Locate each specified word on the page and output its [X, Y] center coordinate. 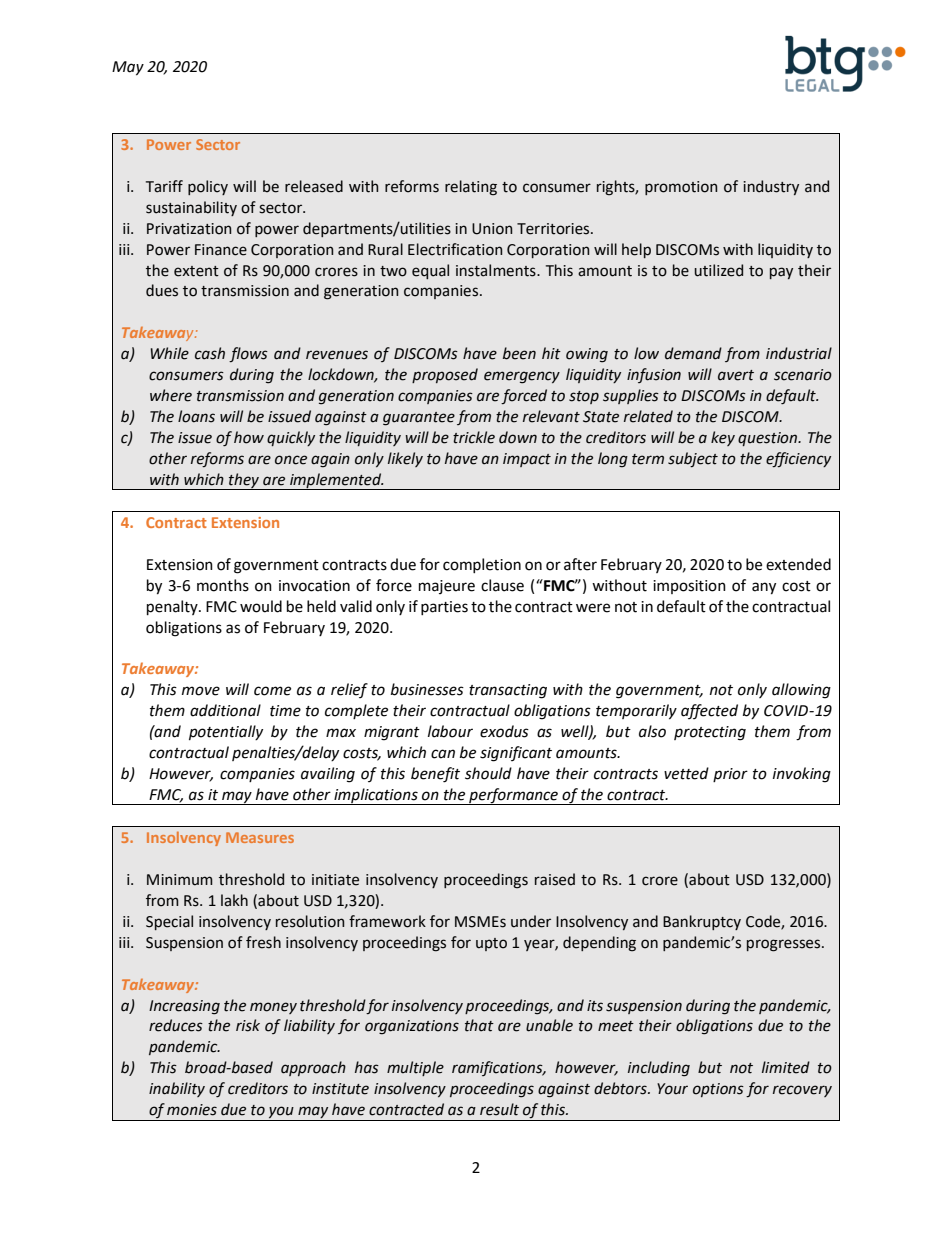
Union [492, 229]
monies [192, 1110]
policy [208, 187]
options [718, 1090]
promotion [681, 188]
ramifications [498, 1068]
